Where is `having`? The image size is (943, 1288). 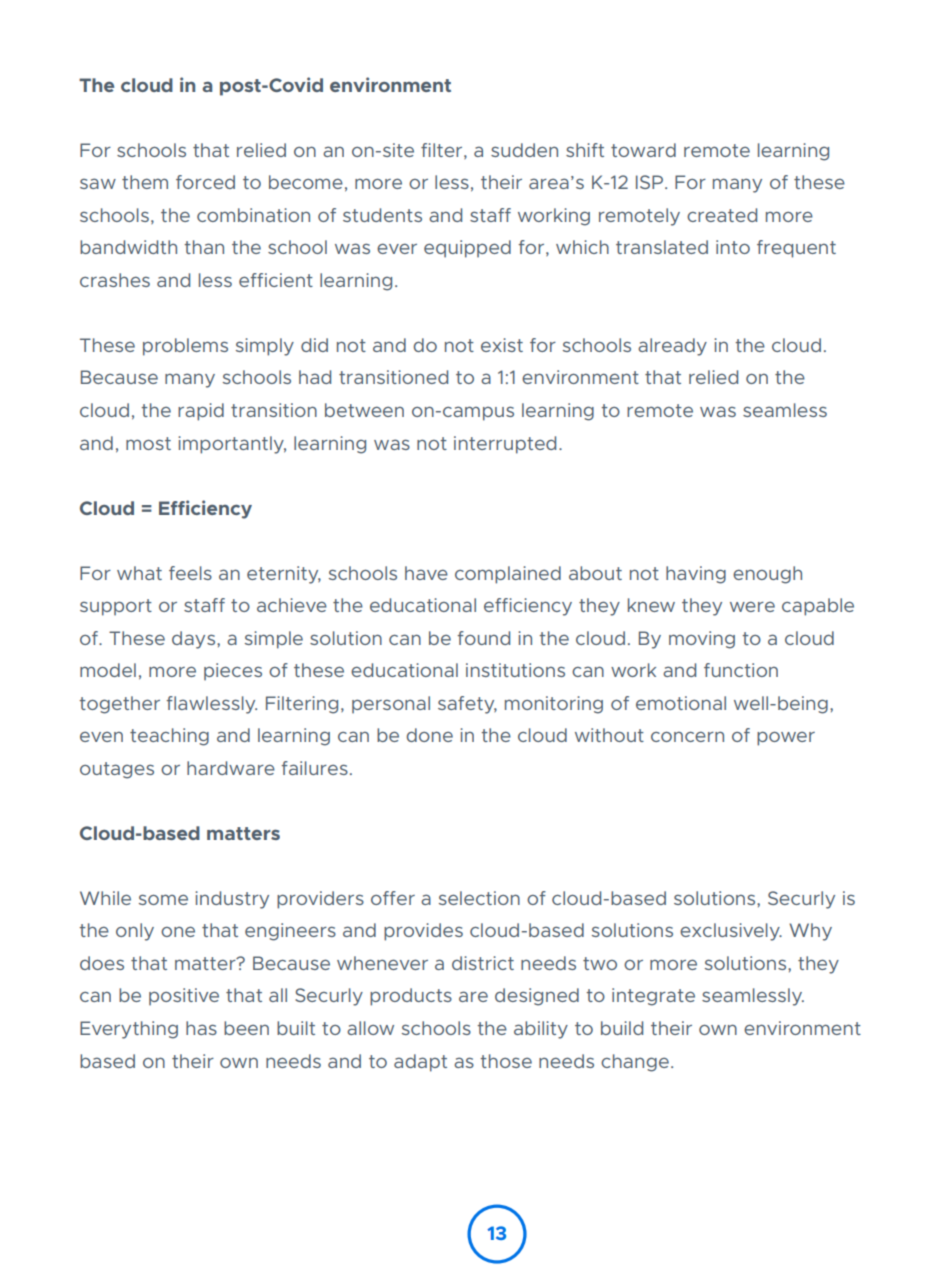
having is located at coordinates (696, 575).
